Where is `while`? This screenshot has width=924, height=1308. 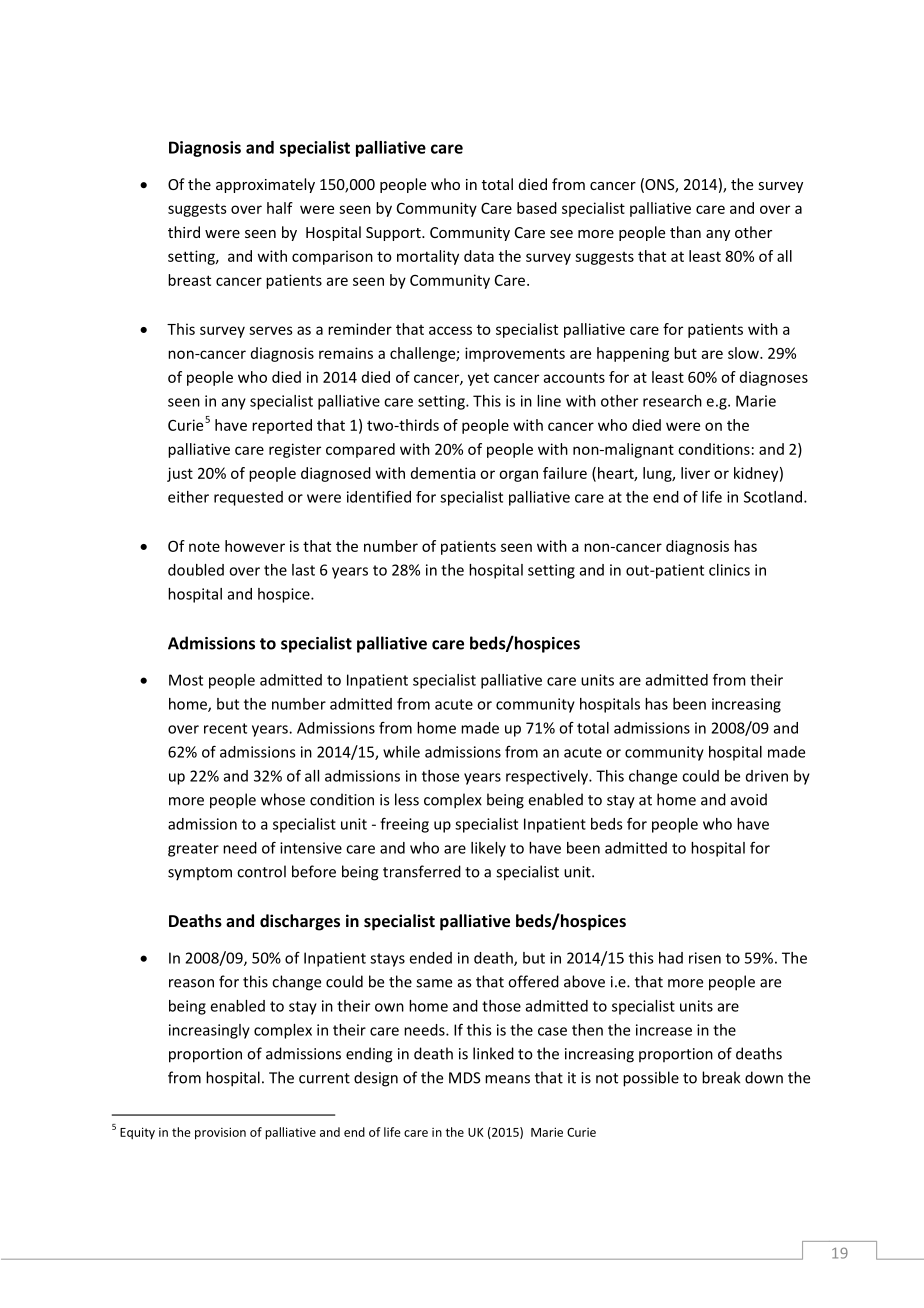
while is located at coordinates (401, 752).
